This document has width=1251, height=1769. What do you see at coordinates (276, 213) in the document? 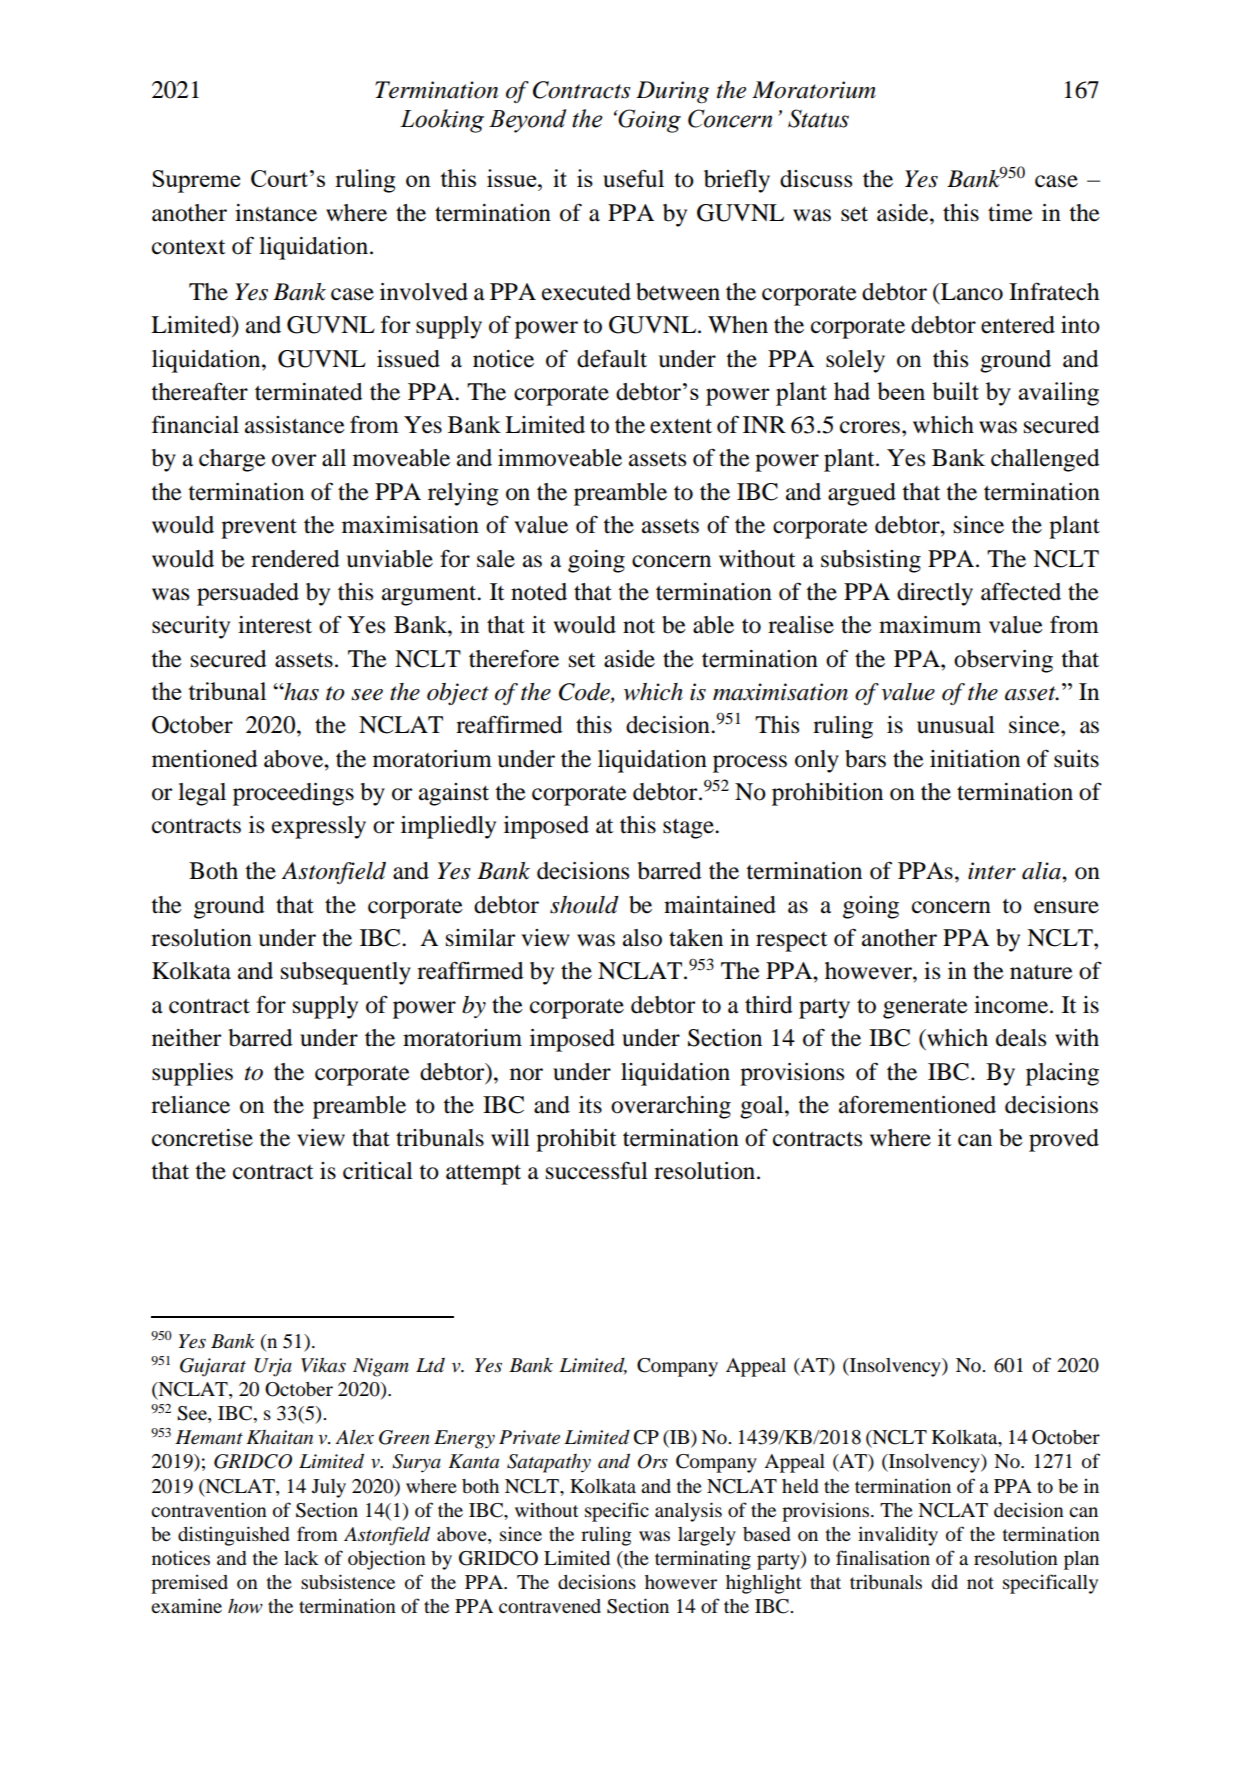
I see `instance` at bounding box center [276, 213].
